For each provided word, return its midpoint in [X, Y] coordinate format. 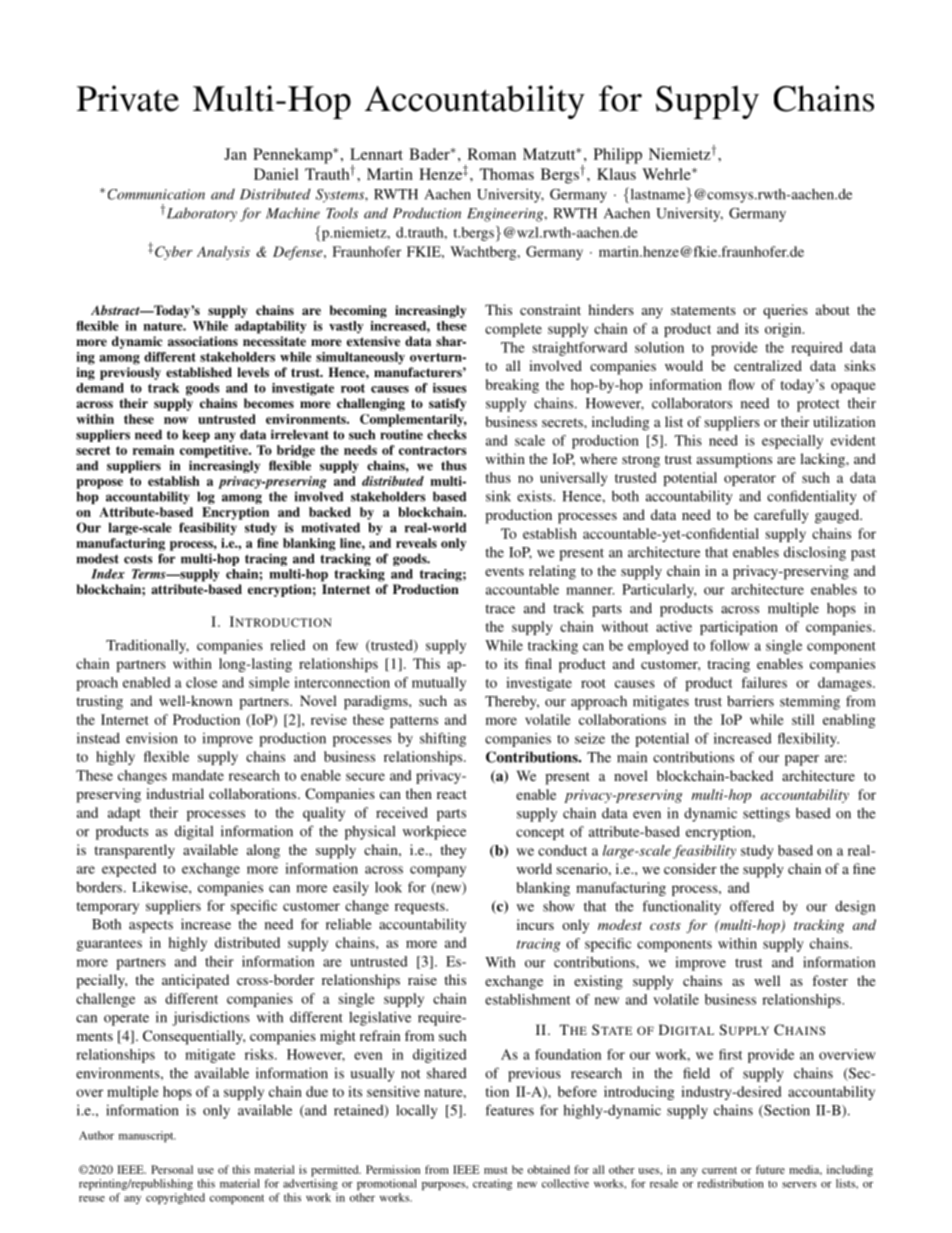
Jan [235, 154]
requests [421, 908]
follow [729, 645]
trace [500, 609]
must [496, 1170]
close [201, 682]
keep [196, 436]
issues [450, 388]
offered [752, 906]
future [770, 1169]
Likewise [161, 887]
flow [742, 384]
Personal [172, 1169]
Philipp [618, 156]
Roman [492, 154]
